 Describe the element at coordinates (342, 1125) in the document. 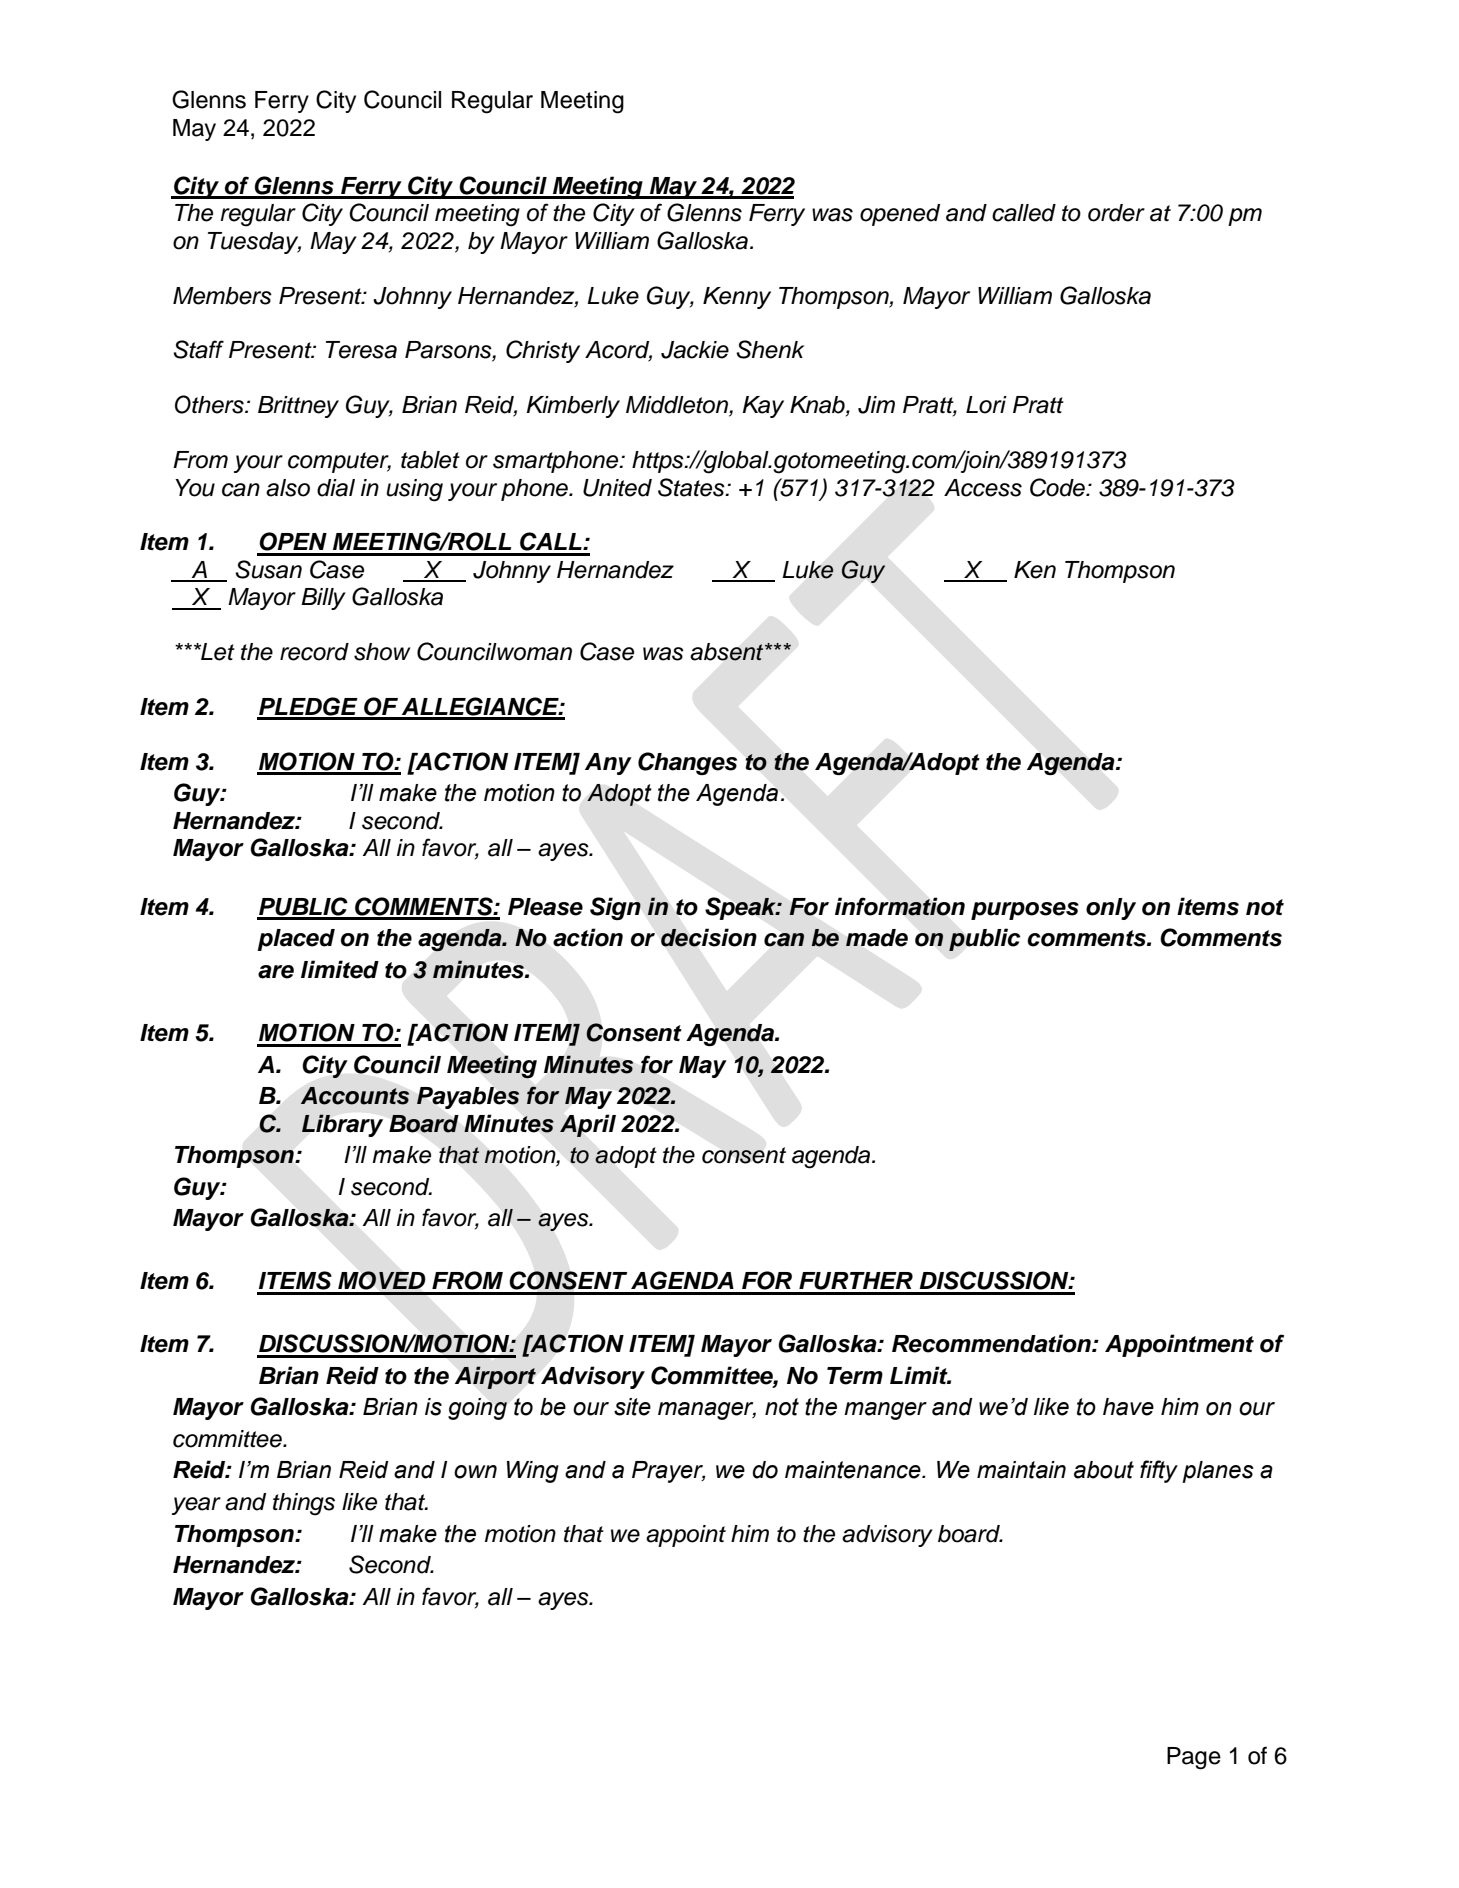

I see `Library` at that location.
